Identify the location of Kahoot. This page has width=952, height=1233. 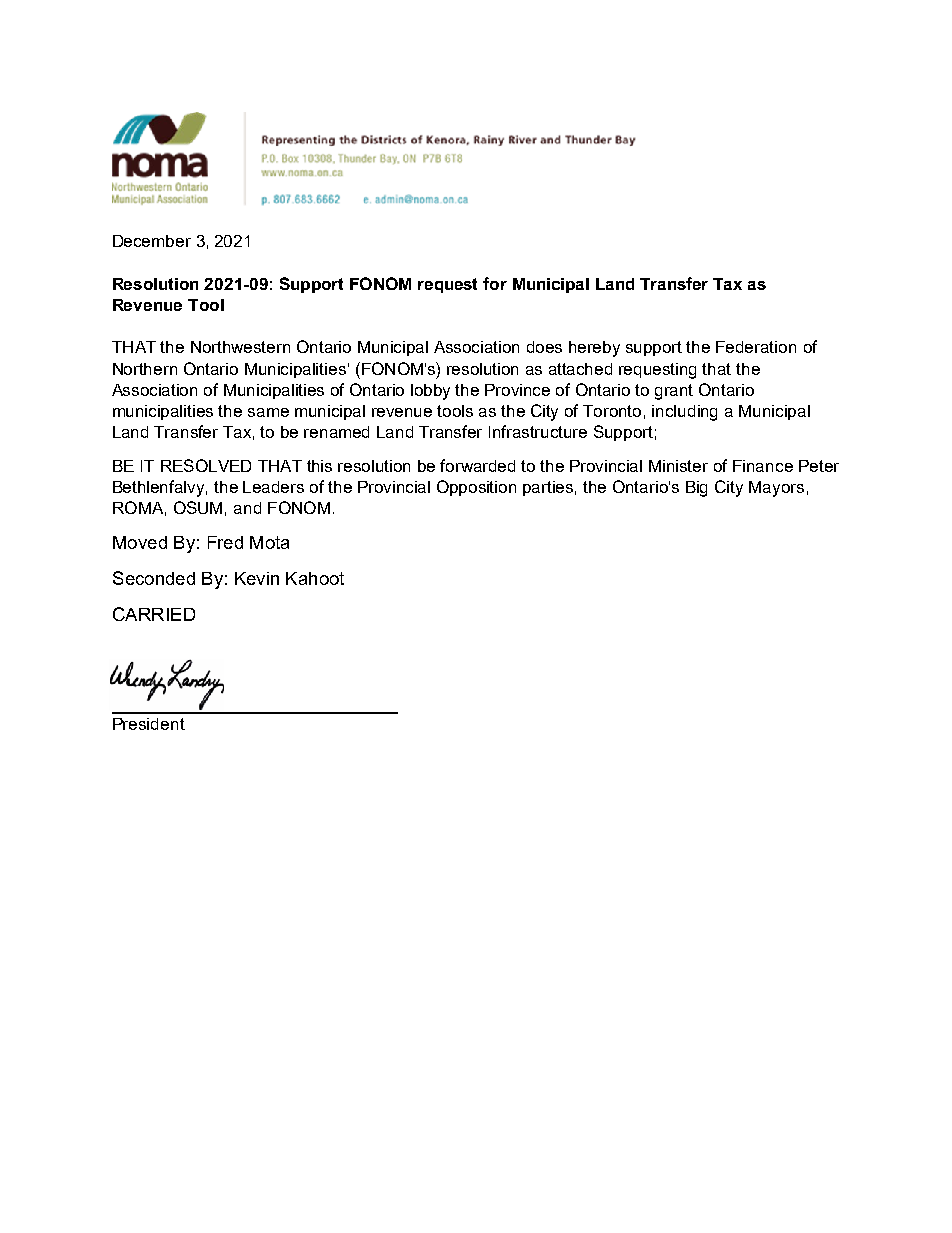
(315, 578).
